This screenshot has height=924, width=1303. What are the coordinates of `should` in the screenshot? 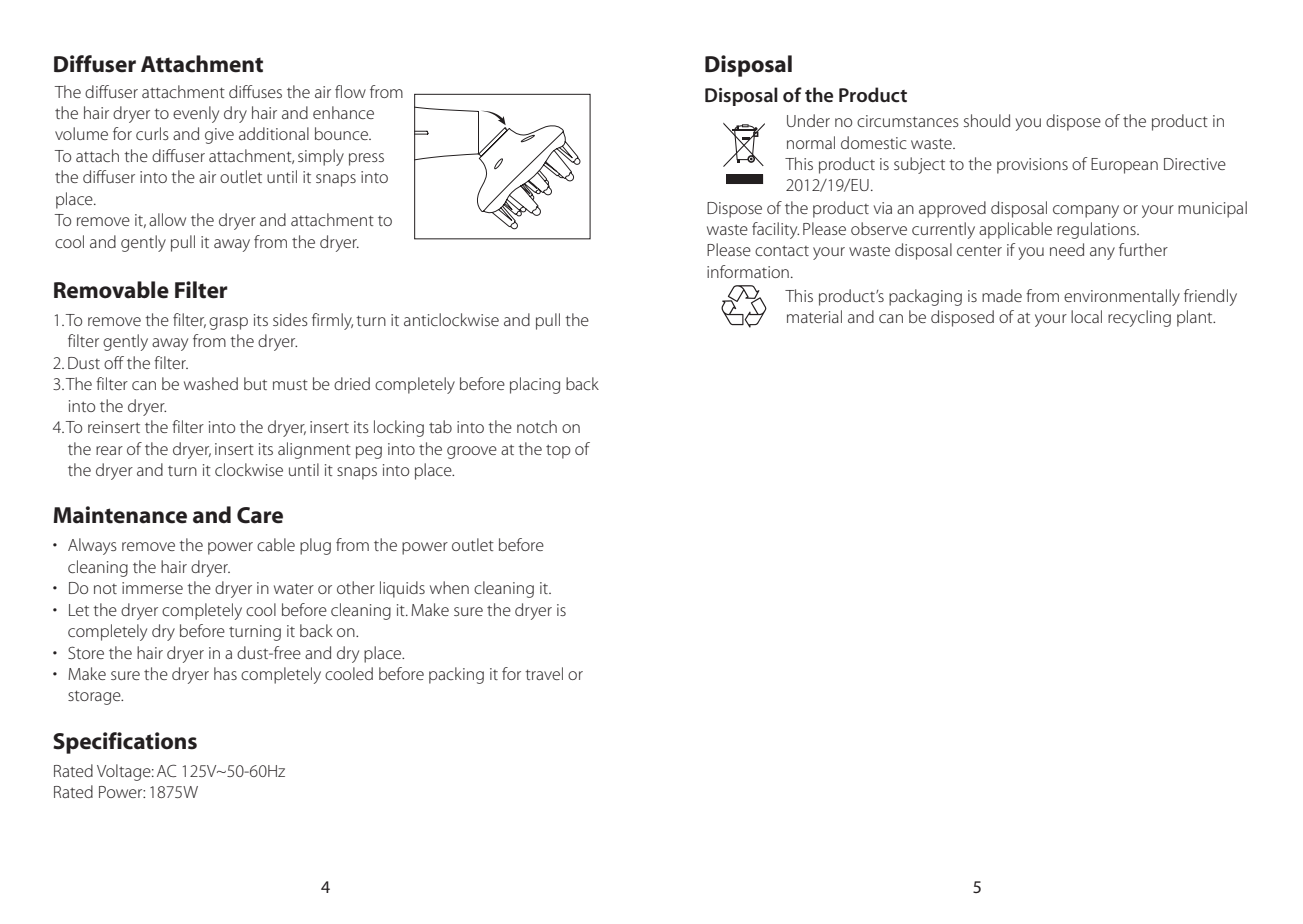 It's located at (987, 120).
